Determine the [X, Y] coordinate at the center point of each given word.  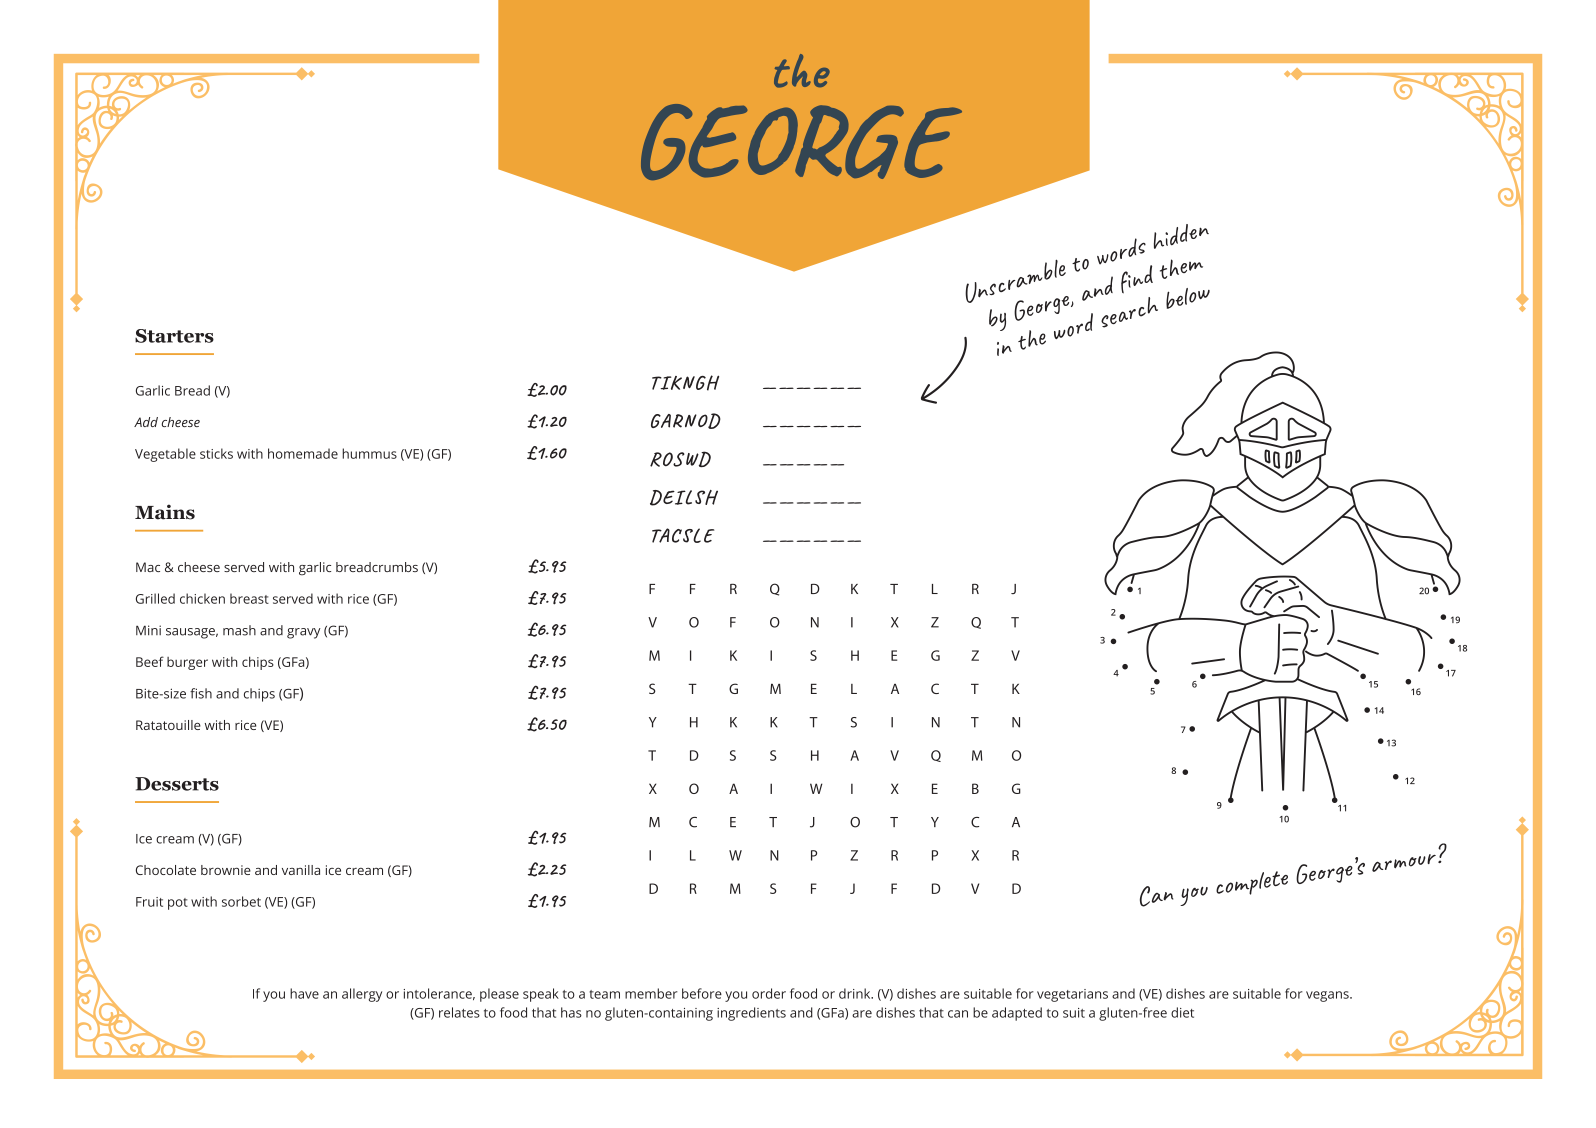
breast [249, 598]
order [769, 993]
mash [239, 630]
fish [201, 693]
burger [187, 663]
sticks [216, 453]
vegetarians [1072, 995]
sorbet [241, 901]
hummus [369, 453]
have [304, 993]
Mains [165, 512]
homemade [303, 453]
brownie [226, 870]
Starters [174, 336]
